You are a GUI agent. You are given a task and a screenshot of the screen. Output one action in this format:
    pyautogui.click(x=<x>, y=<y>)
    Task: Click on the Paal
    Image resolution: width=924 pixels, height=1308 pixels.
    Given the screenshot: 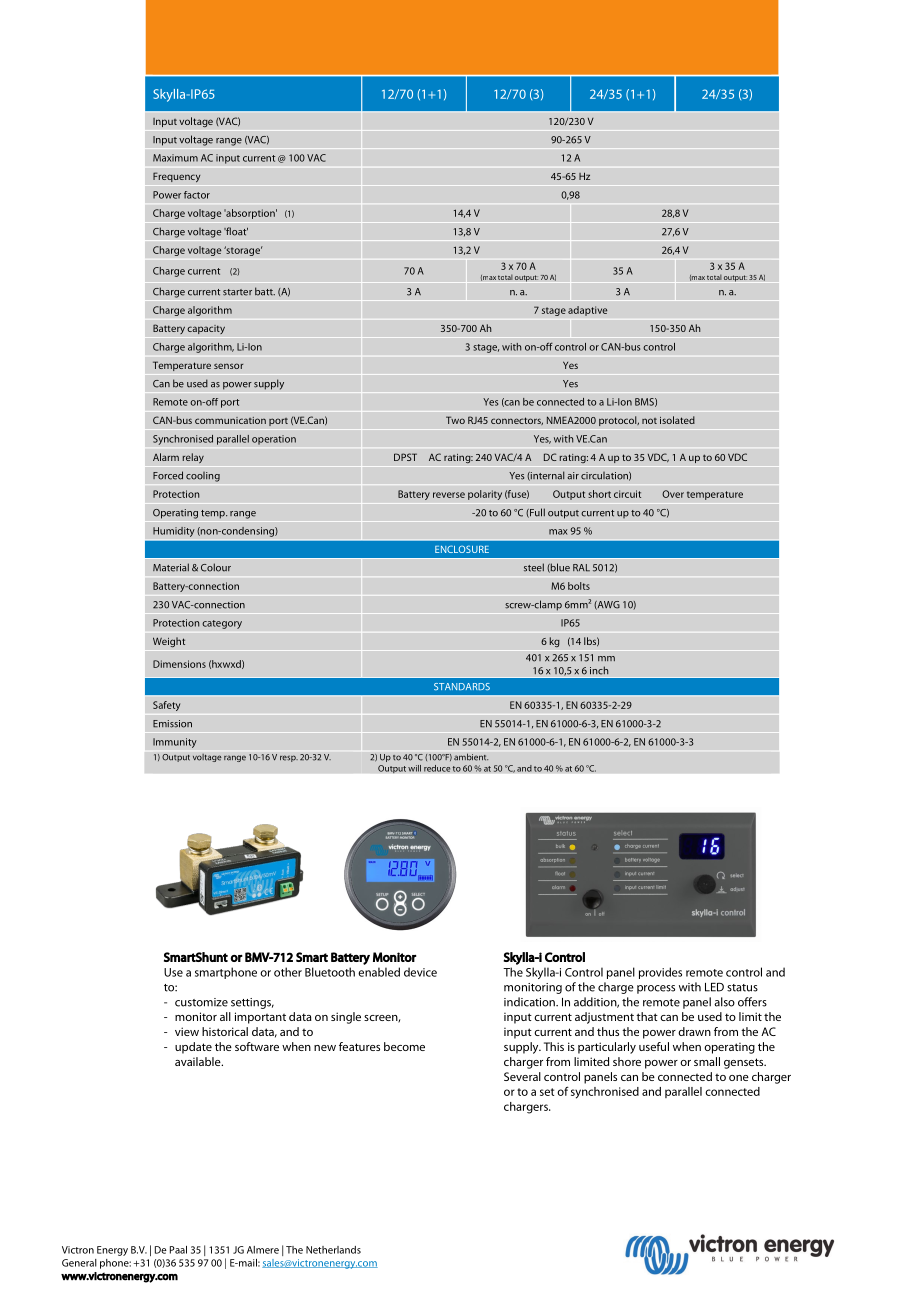 What is the action you would take?
    pyautogui.click(x=178, y=1250)
